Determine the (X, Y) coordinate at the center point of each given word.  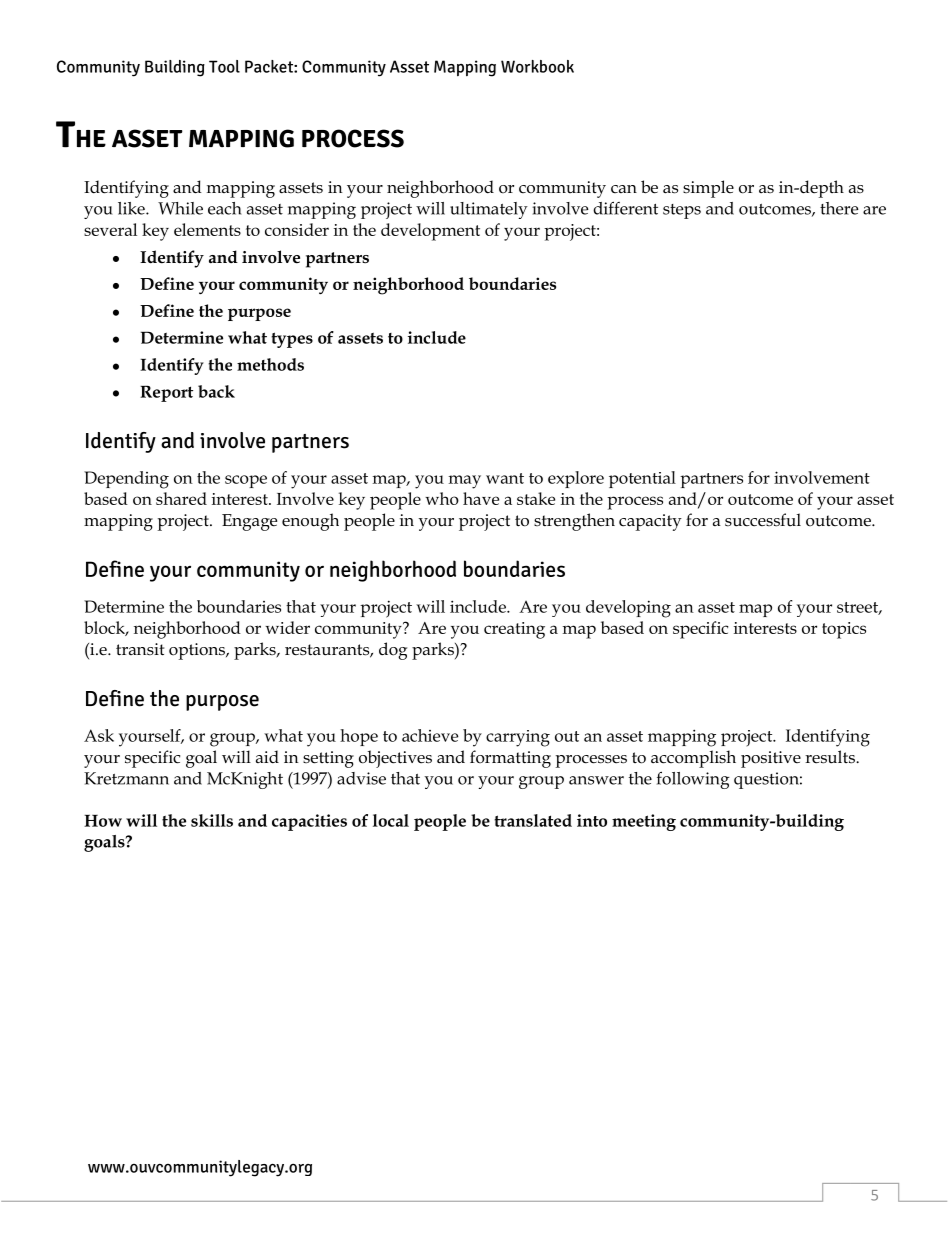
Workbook (537, 66)
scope (246, 481)
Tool (224, 66)
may (465, 482)
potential (642, 479)
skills (212, 820)
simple (708, 189)
